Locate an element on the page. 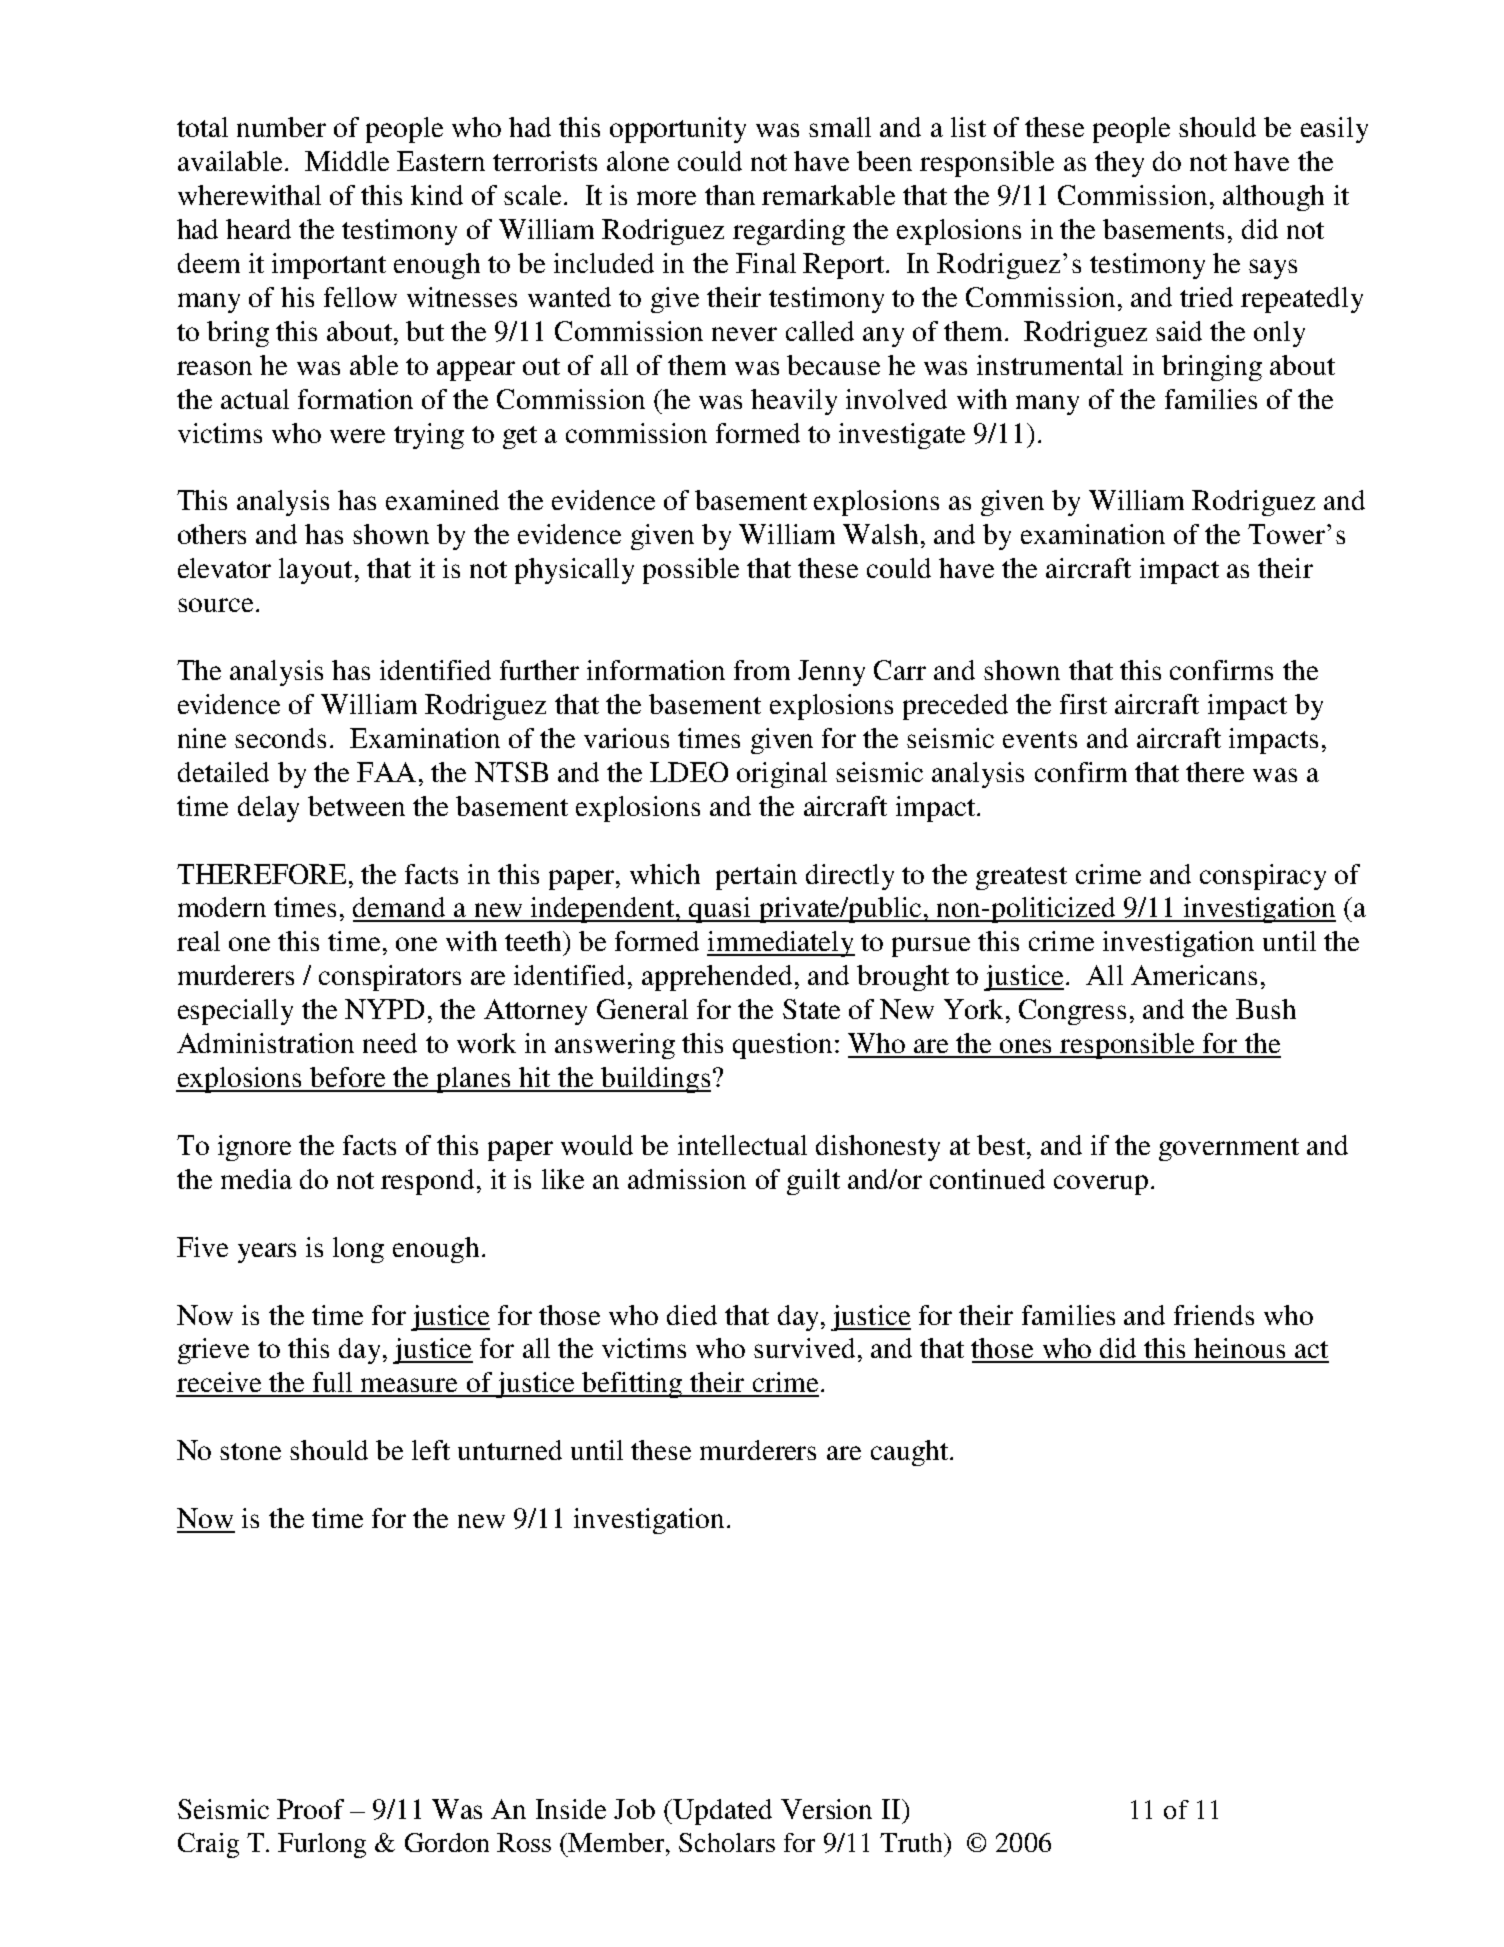 Image resolution: width=1504 pixels, height=1947 pixels. friends is located at coordinates (1214, 1315).
